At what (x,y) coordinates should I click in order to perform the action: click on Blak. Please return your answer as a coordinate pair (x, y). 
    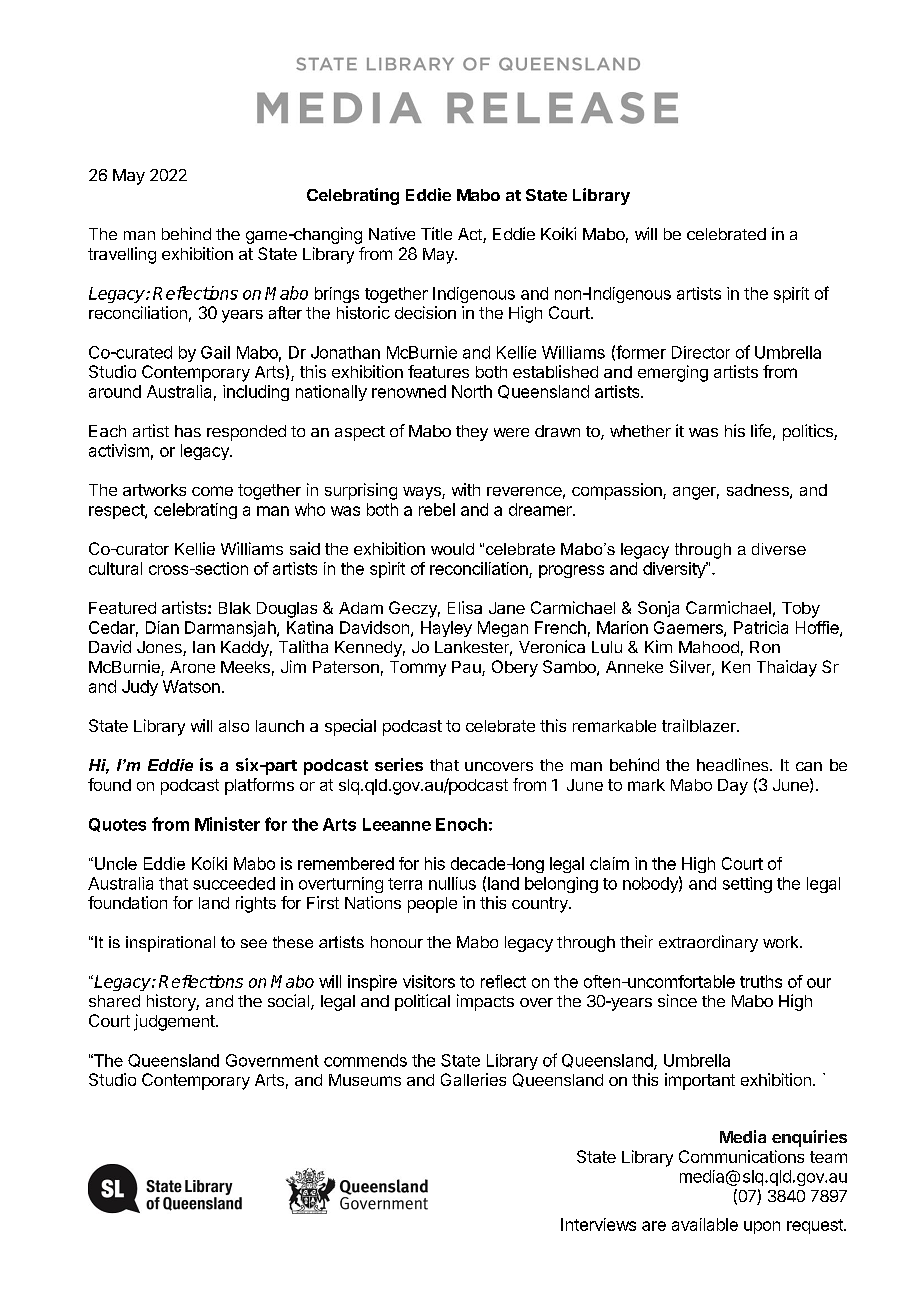
    Looking at the image, I should click on (235, 608).
